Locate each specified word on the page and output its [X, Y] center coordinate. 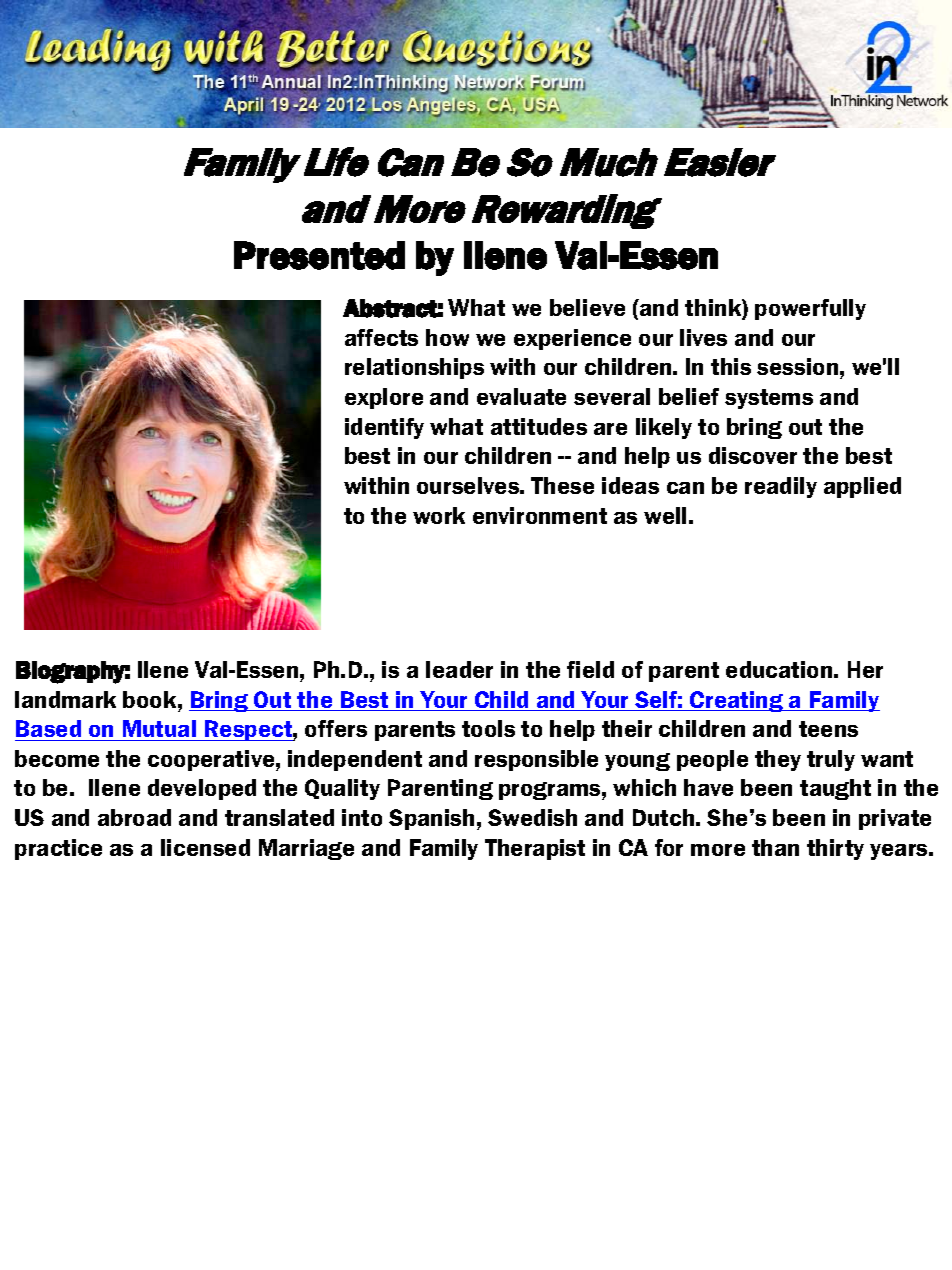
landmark [65, 699]
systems [769, 399]
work [439, 515]
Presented [319, 255]
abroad [134, 817]
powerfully [810, 309]
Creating [737, 701]
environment [540, 515]
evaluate [521, 396]
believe [587, 307]
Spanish [431, 819]
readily [781, 487]
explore [384, 398]
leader [459, 669]
